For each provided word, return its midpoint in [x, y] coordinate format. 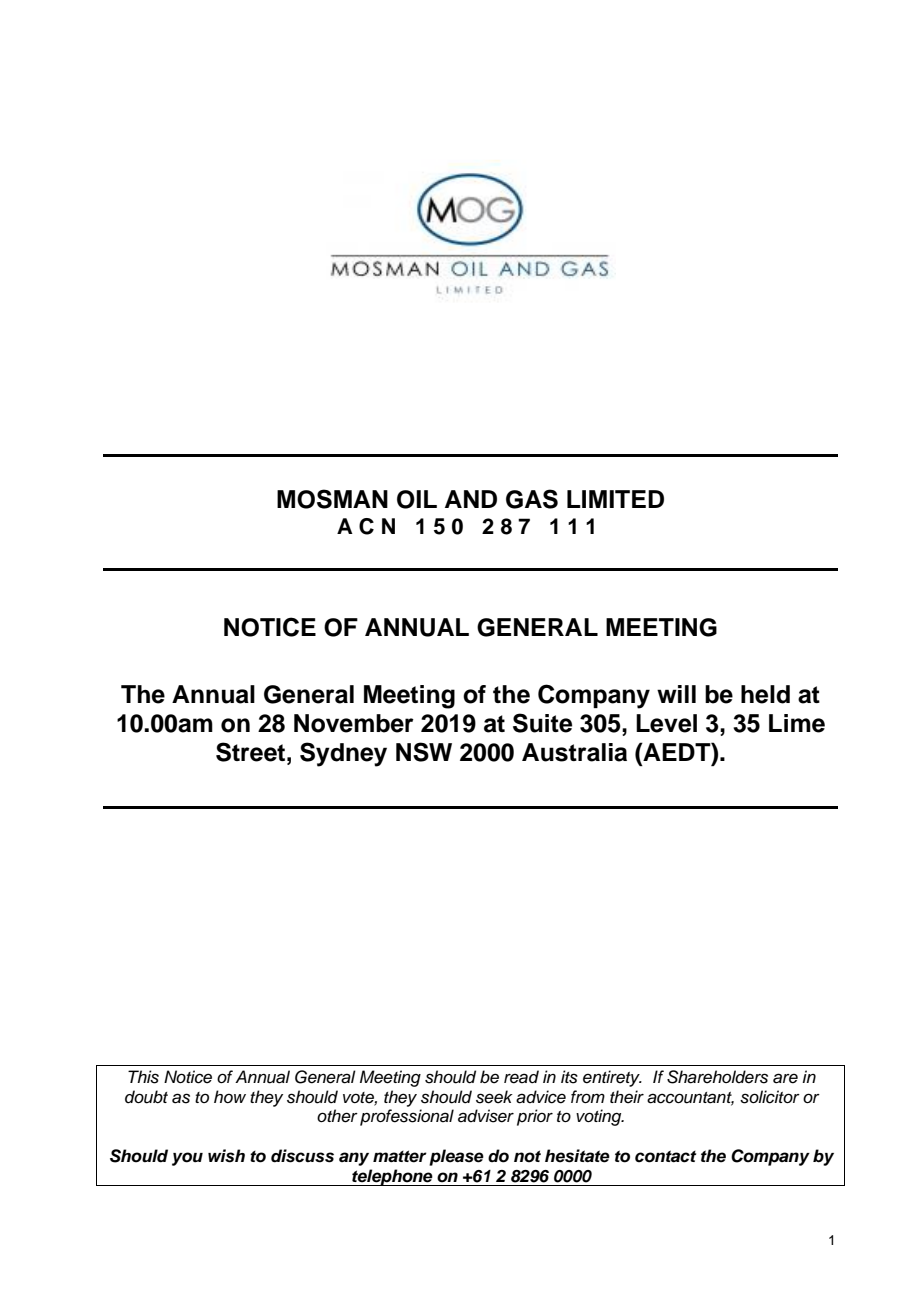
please [456, 1157]
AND [471, 499]
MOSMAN [332, 499]
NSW [424, 752]
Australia [574, 752]
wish [226, 1156]
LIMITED [615, 499]
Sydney [343, 754]
